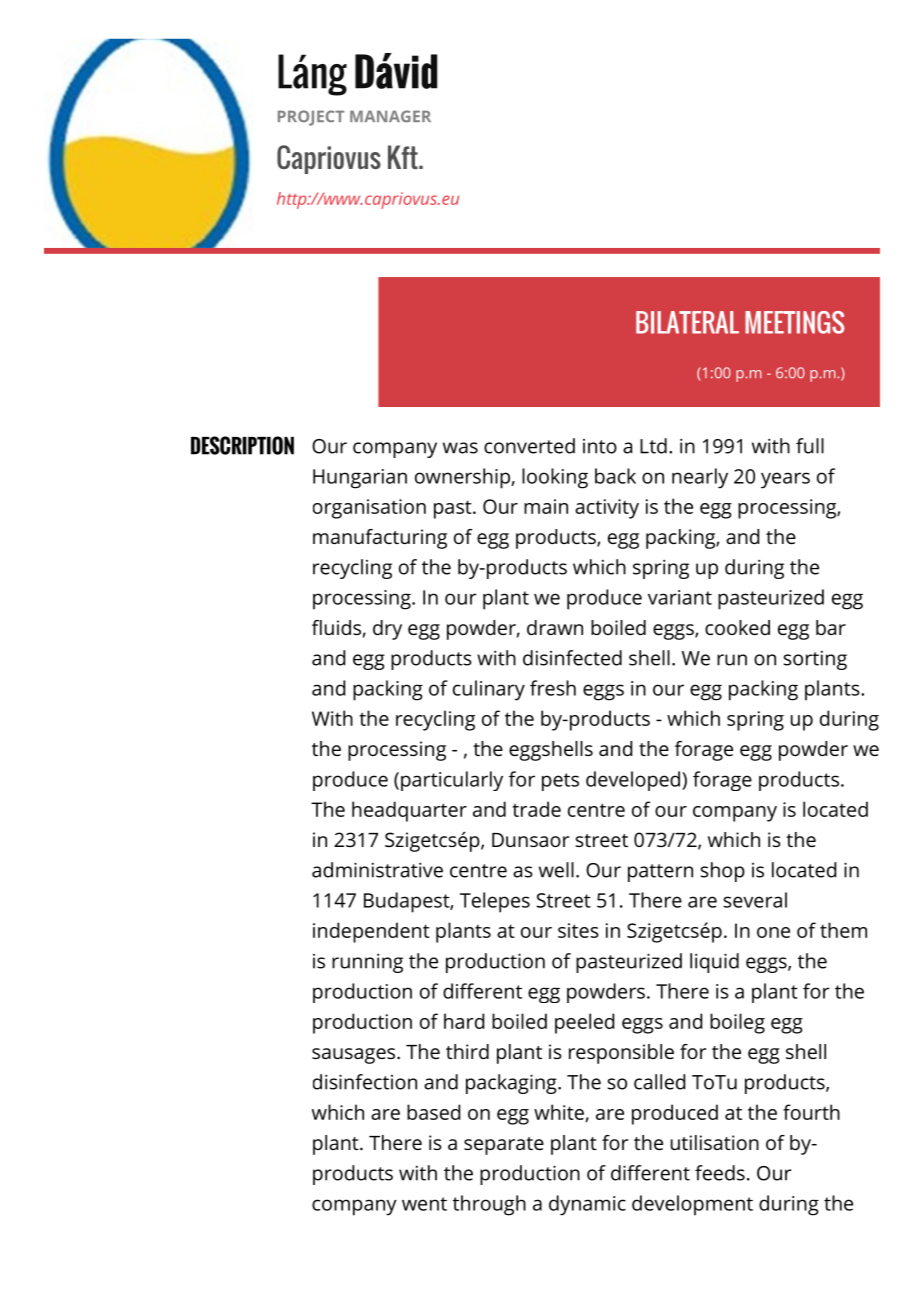 This page has width=924, height=1308. Describe the element at coordinates (242, 445) in the page. I see `DESCRIPTION` at that location.
